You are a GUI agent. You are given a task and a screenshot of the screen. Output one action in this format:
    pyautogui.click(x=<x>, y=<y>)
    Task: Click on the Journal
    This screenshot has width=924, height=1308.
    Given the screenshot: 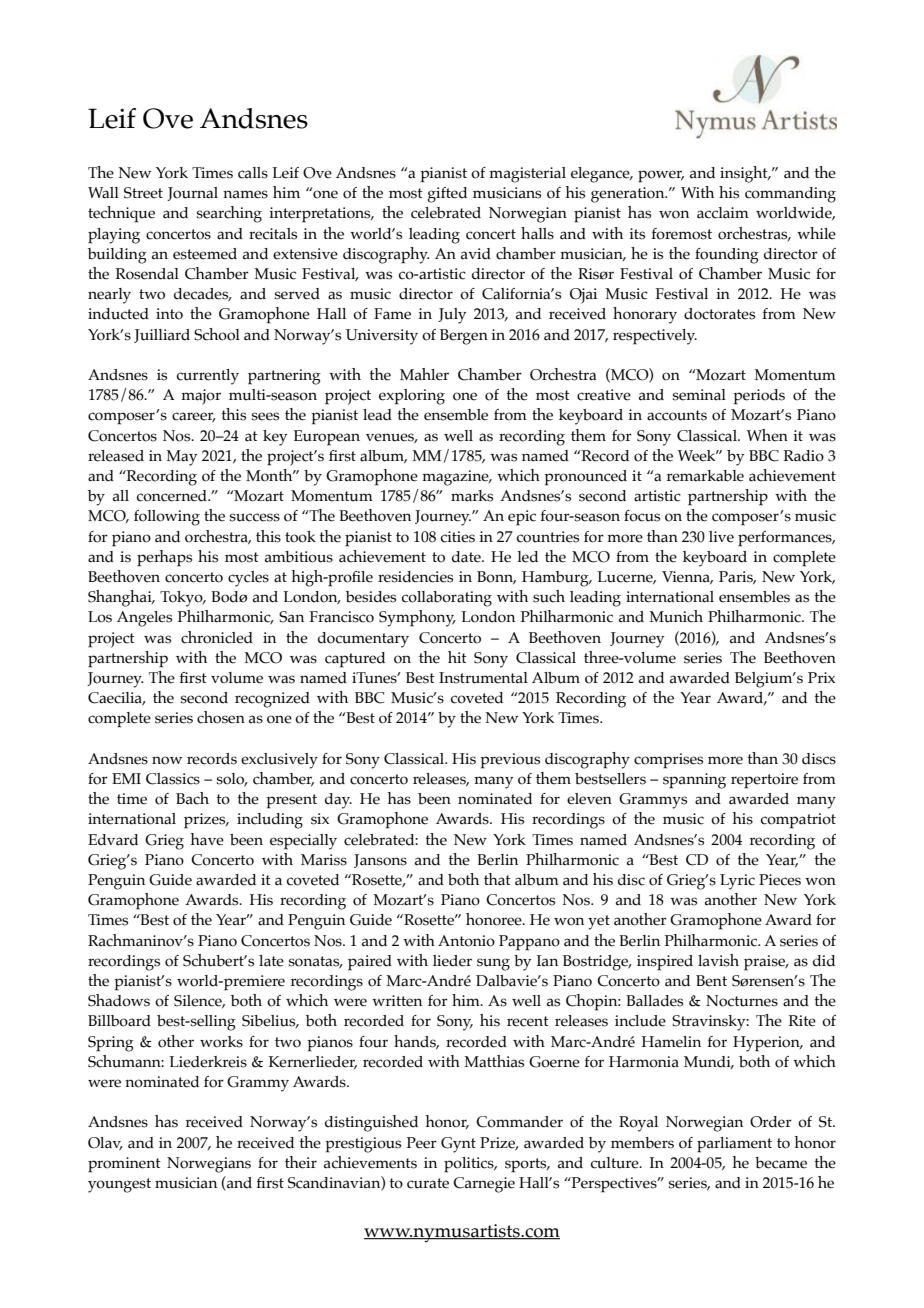 What is the action you would take?
    pyautogui.click(x=192, y=194)
